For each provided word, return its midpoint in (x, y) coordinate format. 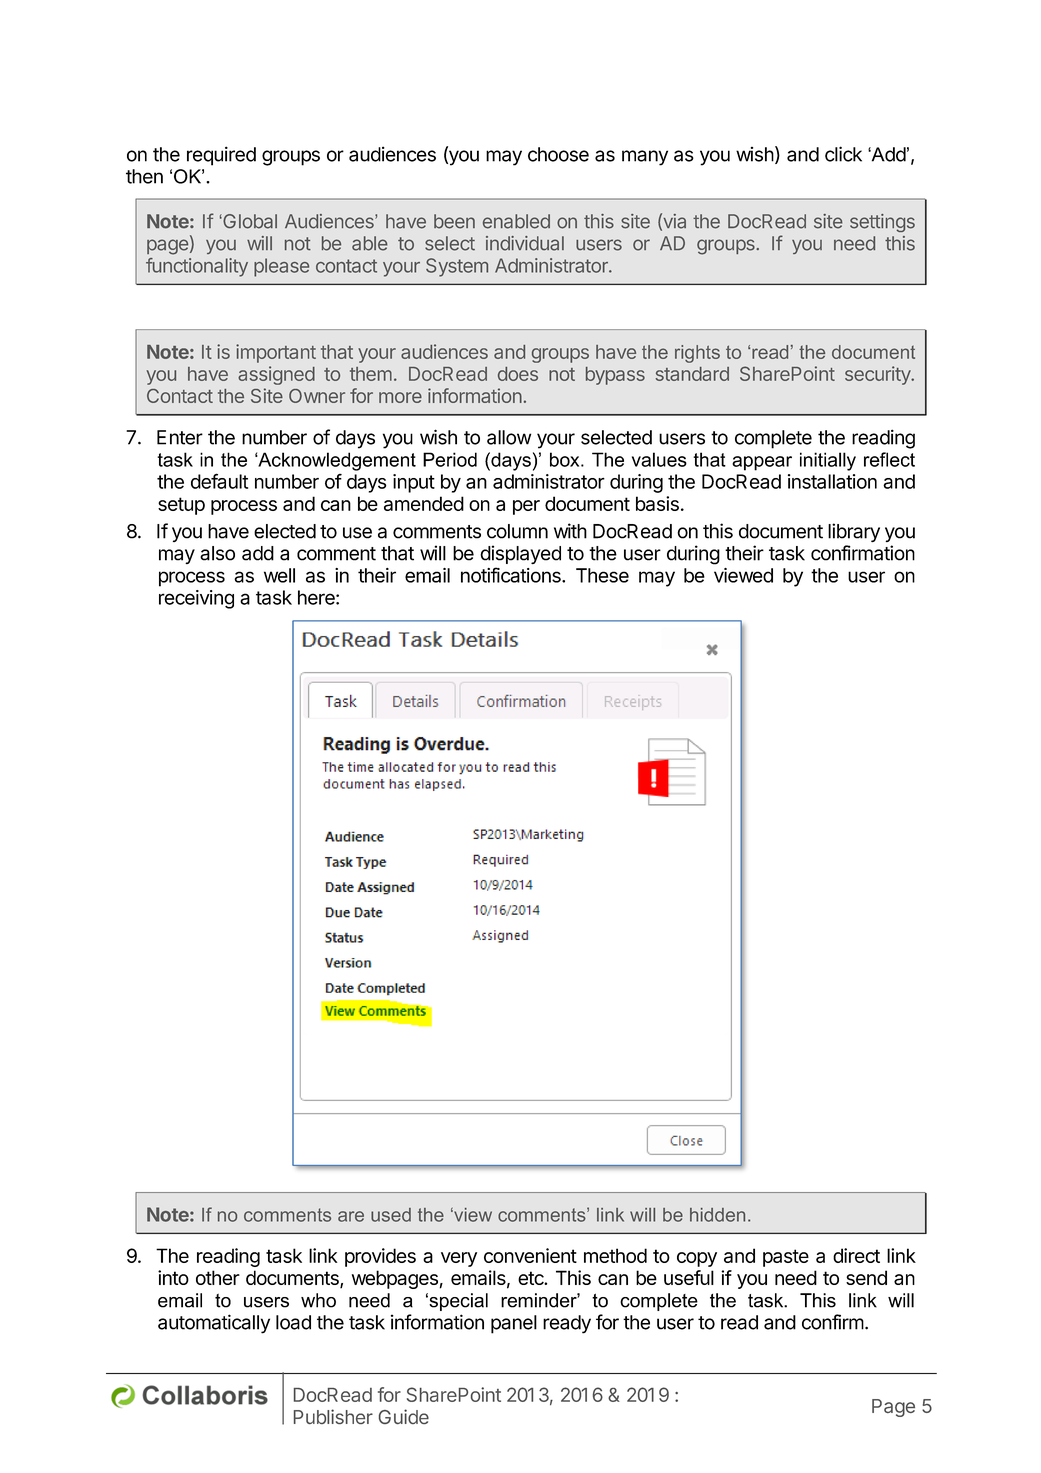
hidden (717, 1215)
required (221, 156)
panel (514, 1324)
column (517, 531)
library (854, 532)
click (843, 154)
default (219, 481)
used (391, 1215)
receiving (196, 599)
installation (832, 481)
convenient (530, 1255)
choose (558, 154)
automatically (214, 1324)
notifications (512, 575)
